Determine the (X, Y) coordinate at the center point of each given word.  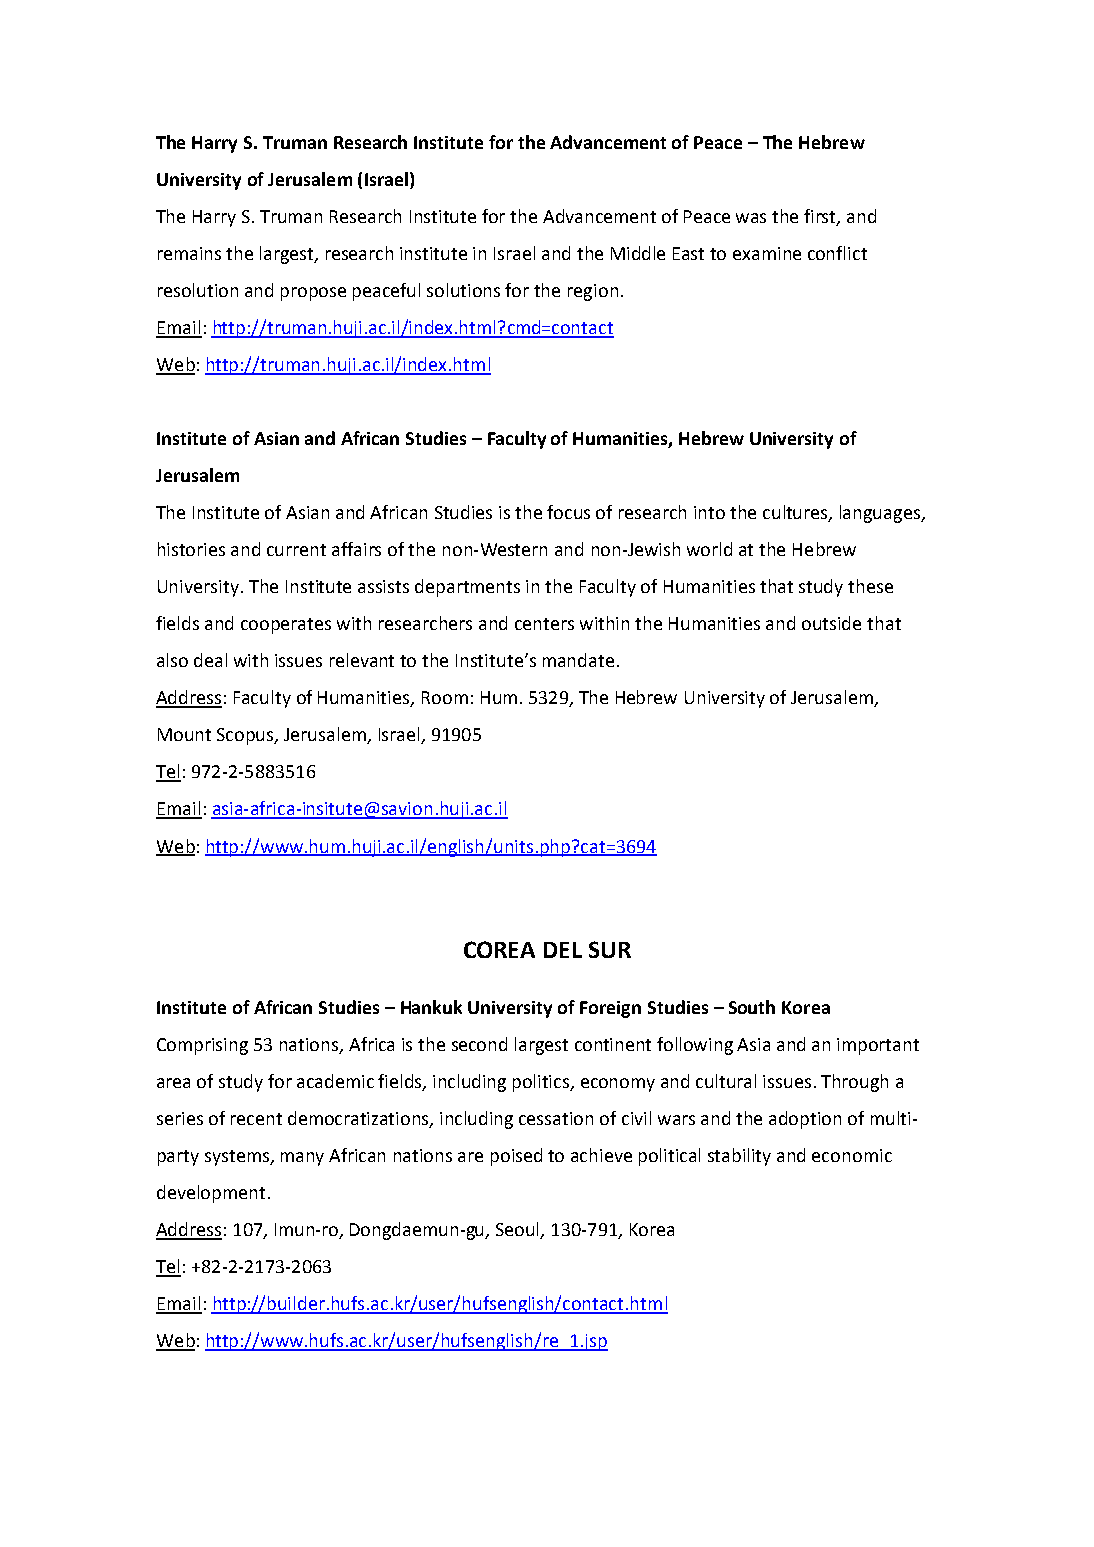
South (752, 1007)
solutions (463, 290)
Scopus (246, 736)
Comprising (202, 1046)
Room (445, 697)
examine (767, 253)
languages (881, 514)
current (296, 550)
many (302, 1159)
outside (831, 623)
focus (568, 512)
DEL (563, 950)
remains (189, 253)
